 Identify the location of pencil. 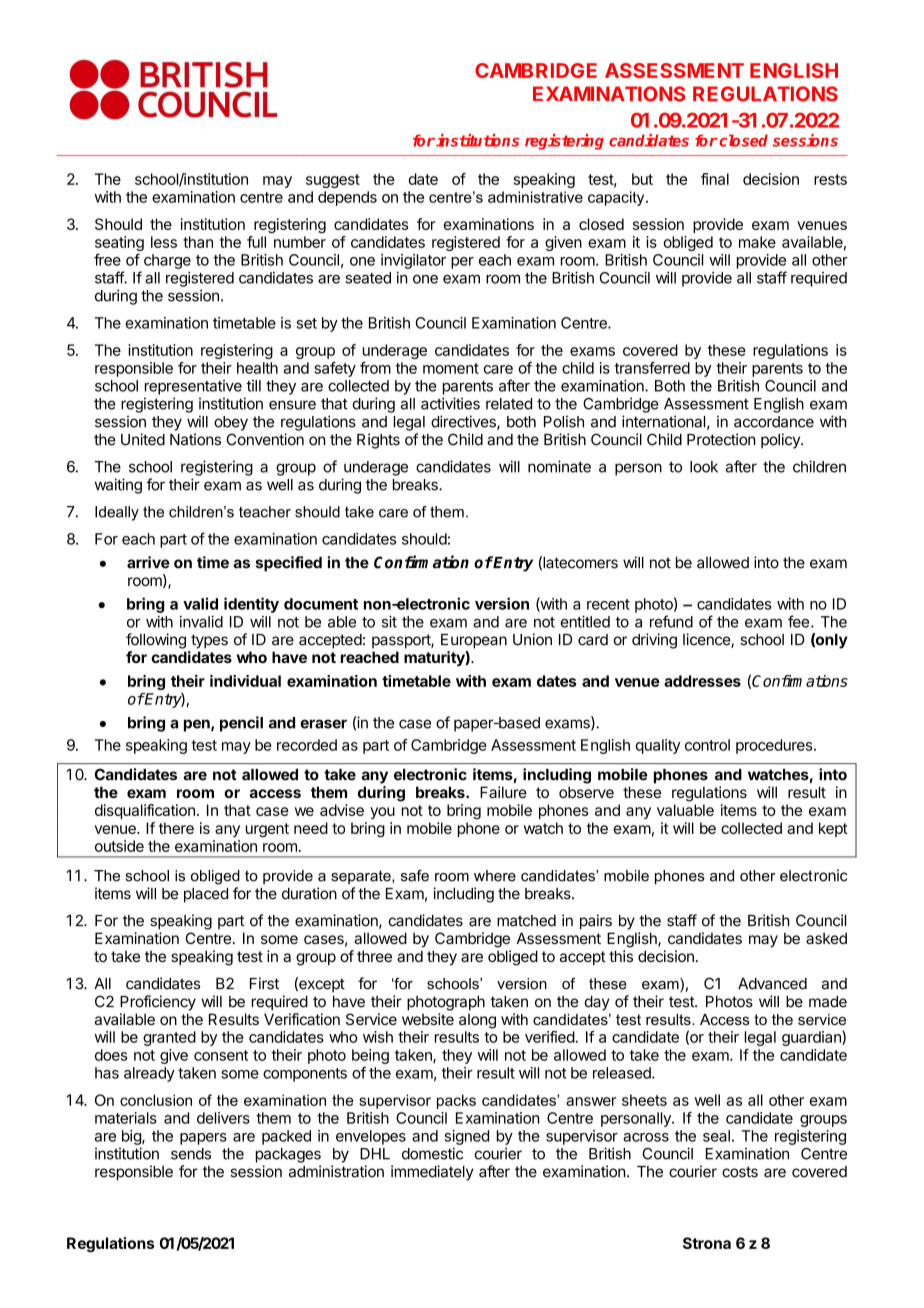
(241, 724).
